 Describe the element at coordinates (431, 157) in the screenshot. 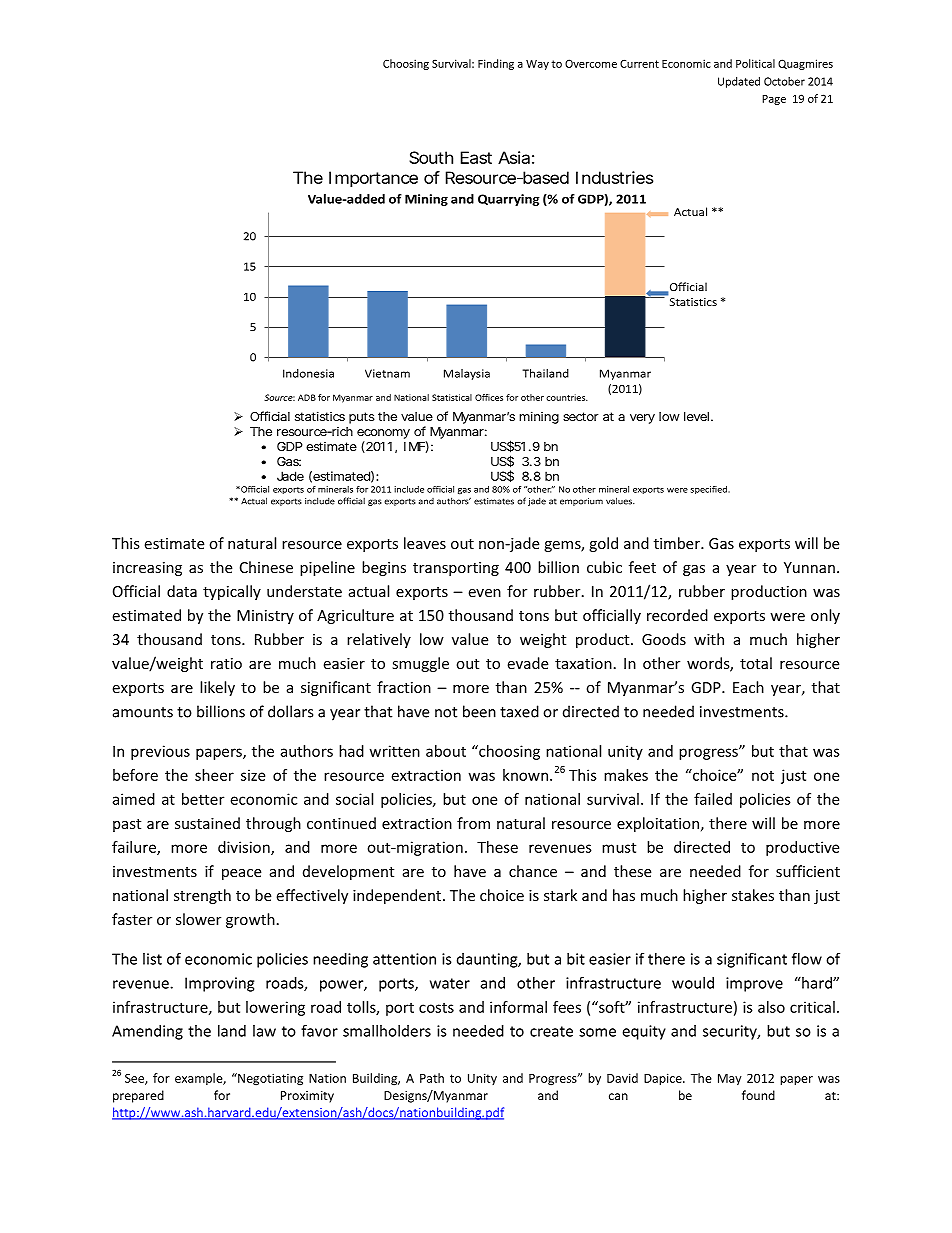

I see `South` at that location.
